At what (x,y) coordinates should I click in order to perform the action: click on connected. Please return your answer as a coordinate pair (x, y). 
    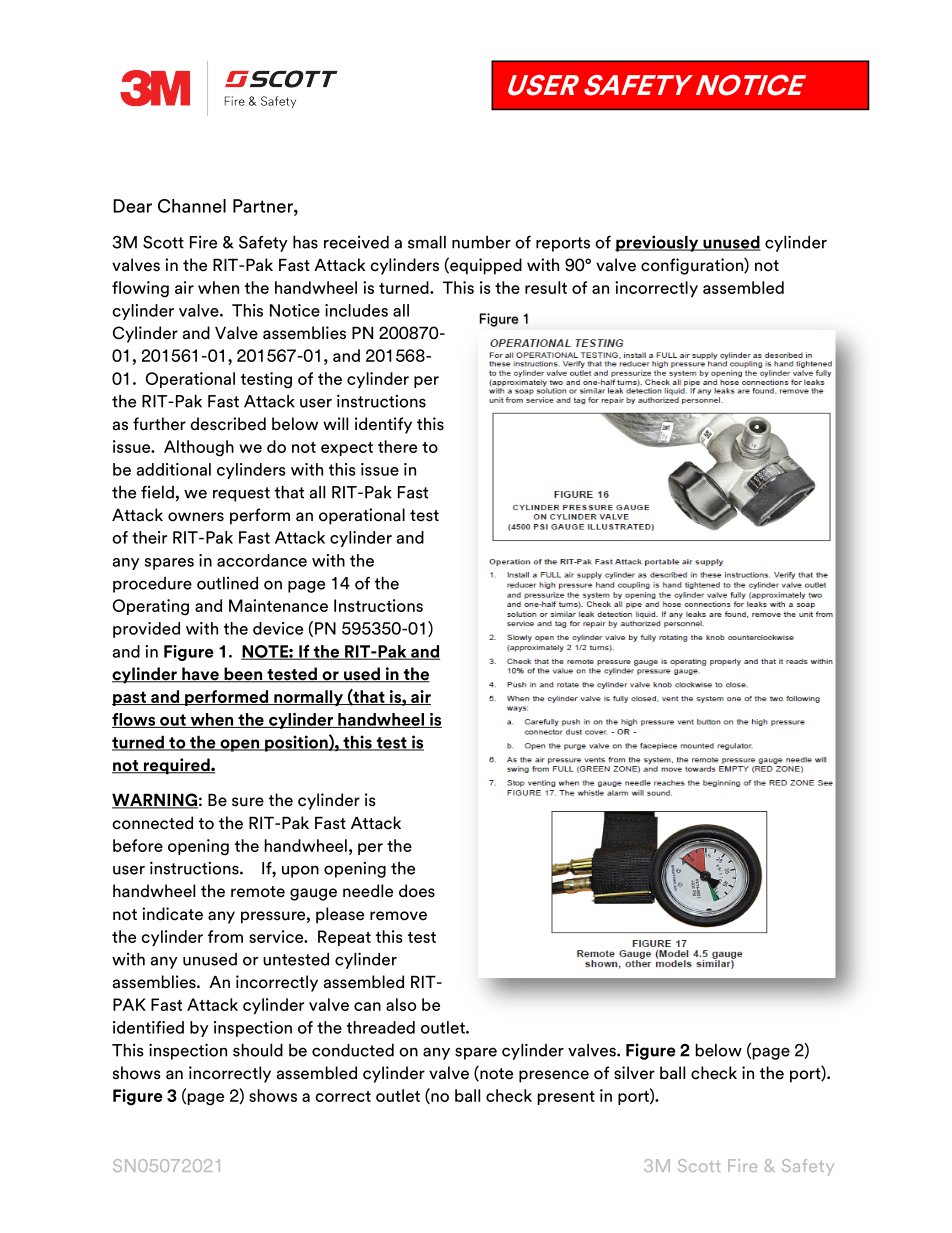
    Looking at the image, I should click on (152, 823).
